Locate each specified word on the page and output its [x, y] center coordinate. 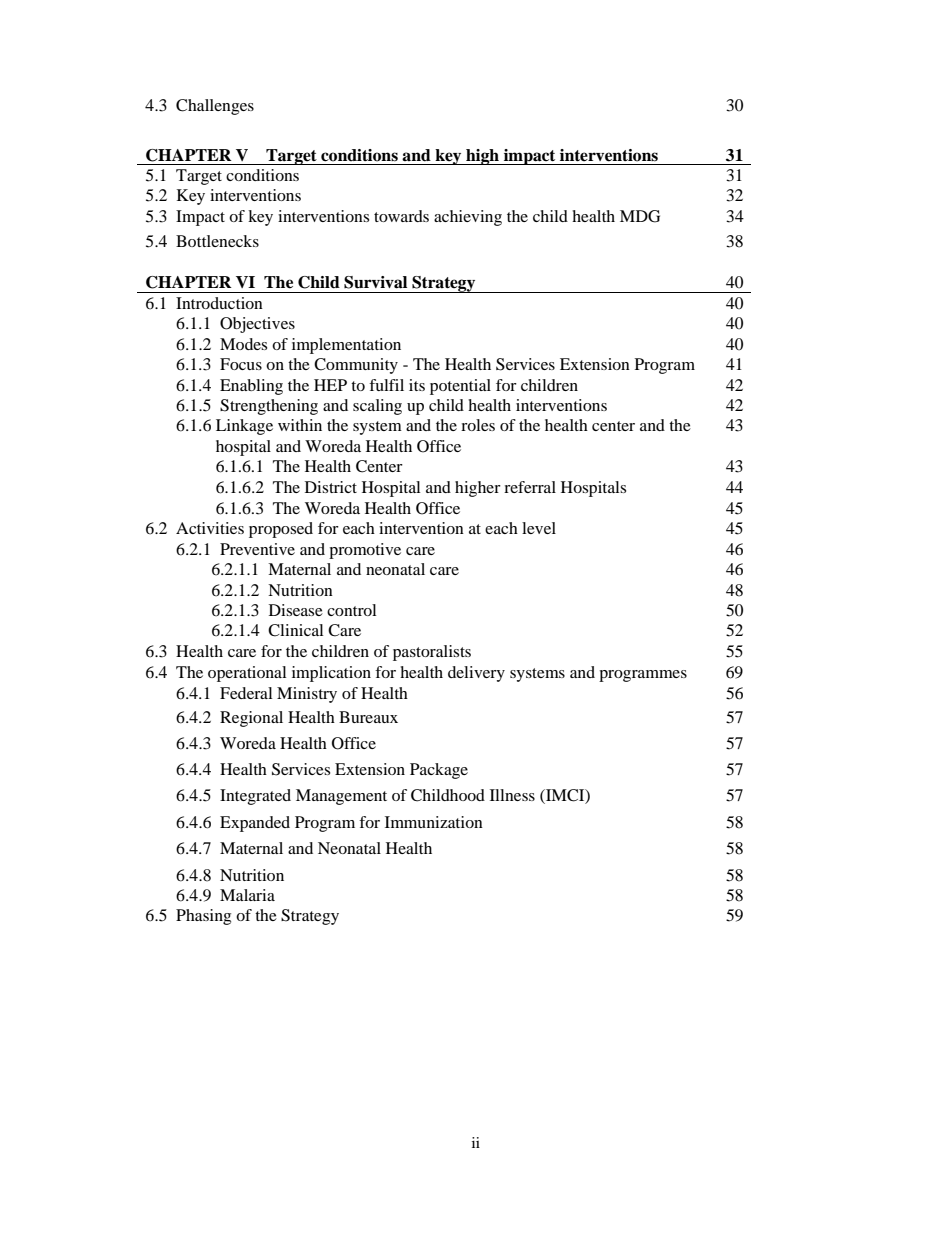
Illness [512, 795]
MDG [640, 216]
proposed [281, 530]
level [539, 528]
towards [401, 216]
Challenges [215, 107]
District [331, 487]
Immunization [434, 822]
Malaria [247, 895]
